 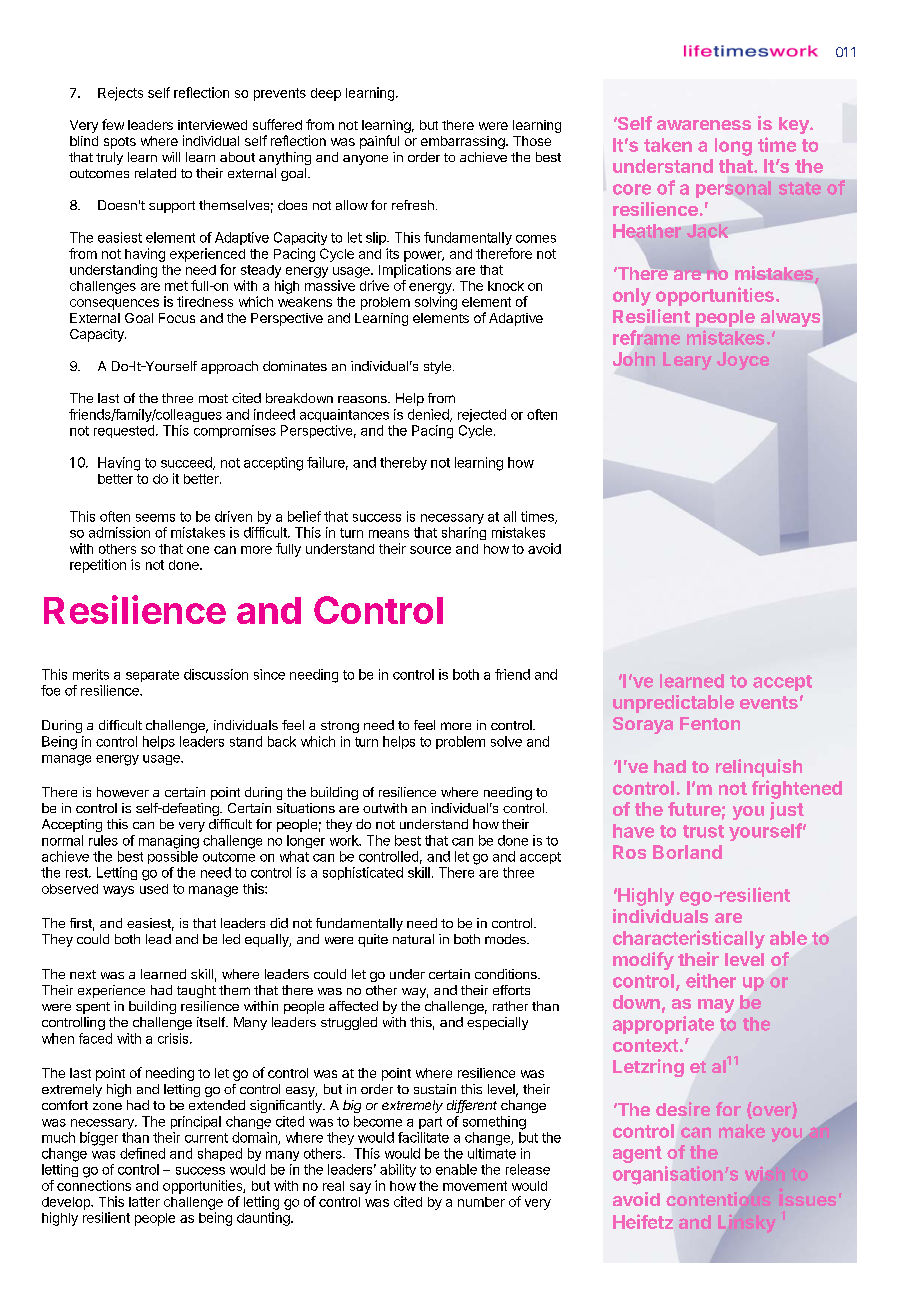 I want to click on awareness, so click(x=704, y=125).
